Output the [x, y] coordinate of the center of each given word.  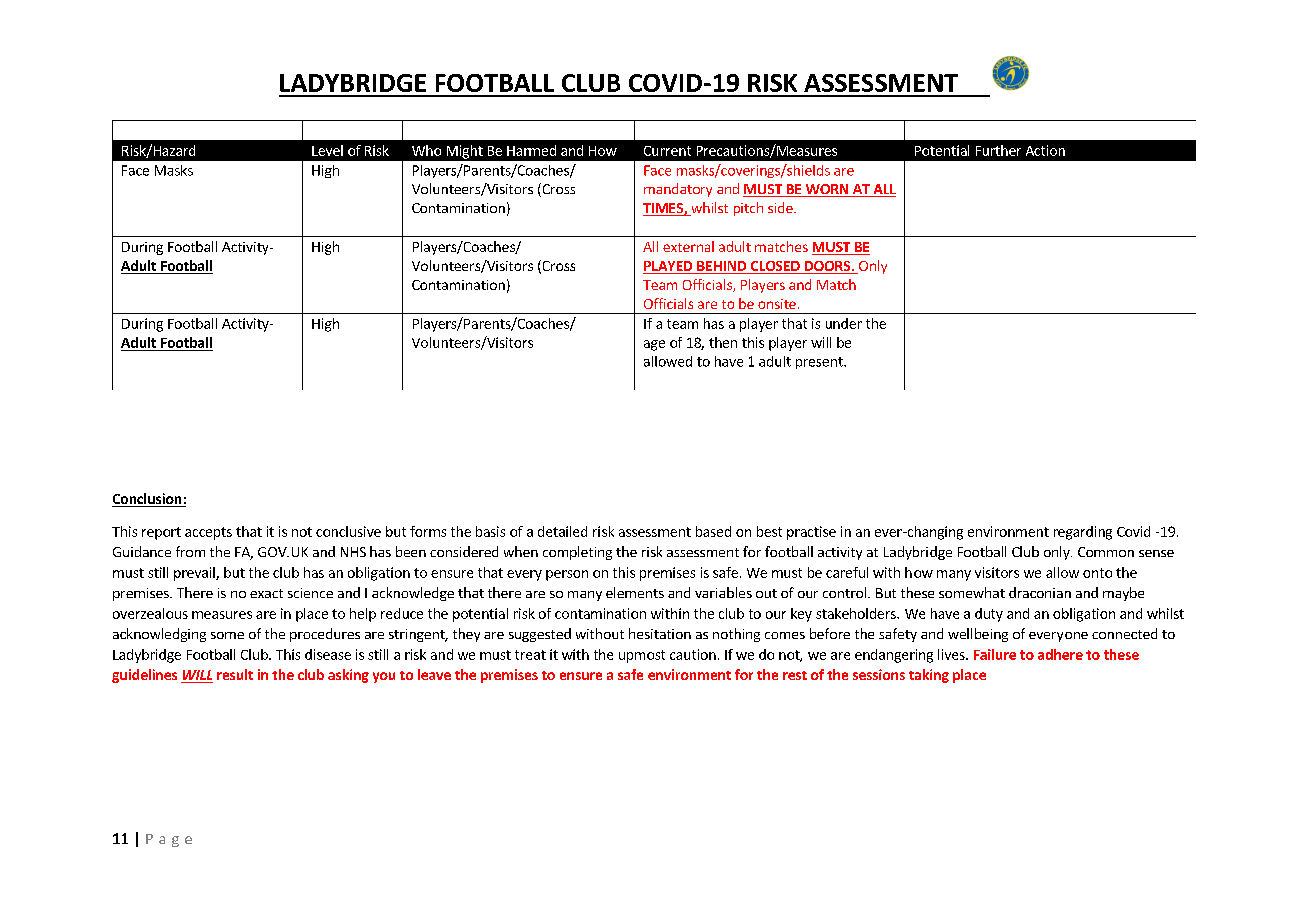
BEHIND [721, 266]
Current [667, 151]
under [844, 323]
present [820, 363]
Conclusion [148, 500]
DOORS [827, 267]
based [713, 531]
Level [327, 150]
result [235, 674]
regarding [1083, 533]
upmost [642, 656]
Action [1045, 150]
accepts [208, 533]
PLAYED [668, 266]
